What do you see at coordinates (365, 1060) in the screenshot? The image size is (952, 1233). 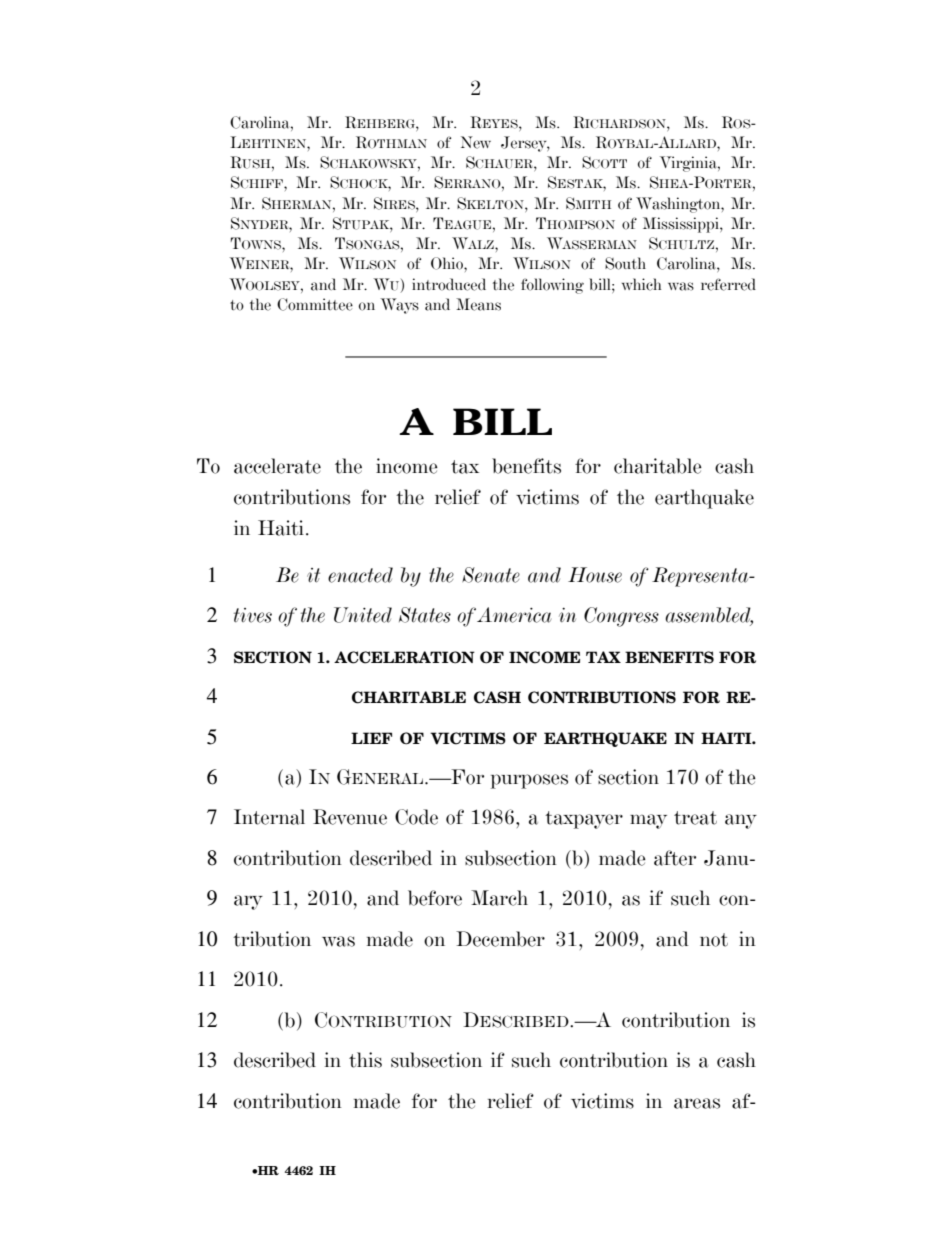 I see `this` at bounding box center [365, 1060].
